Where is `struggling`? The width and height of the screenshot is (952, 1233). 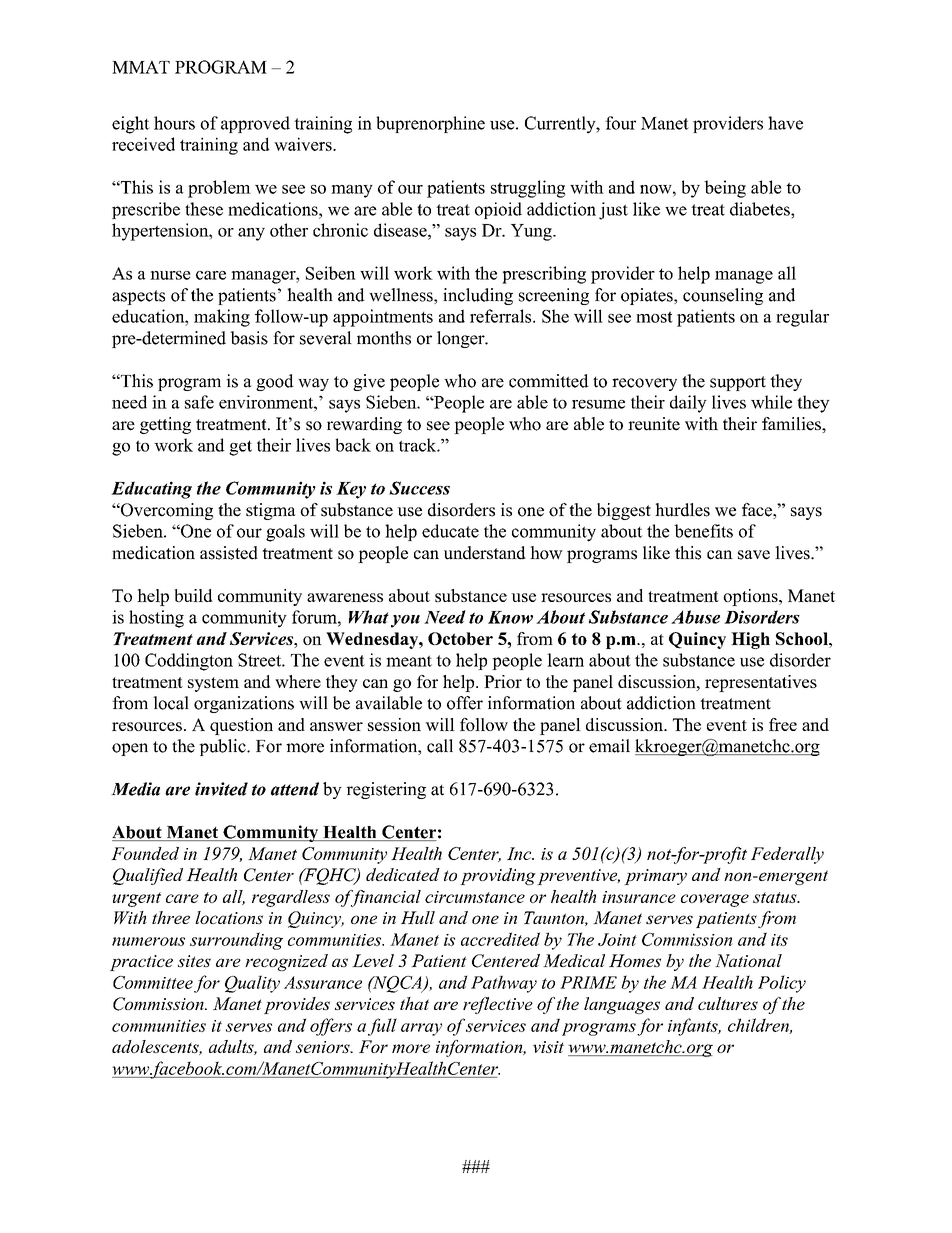
struggling is located at coordinates (528, 189).
